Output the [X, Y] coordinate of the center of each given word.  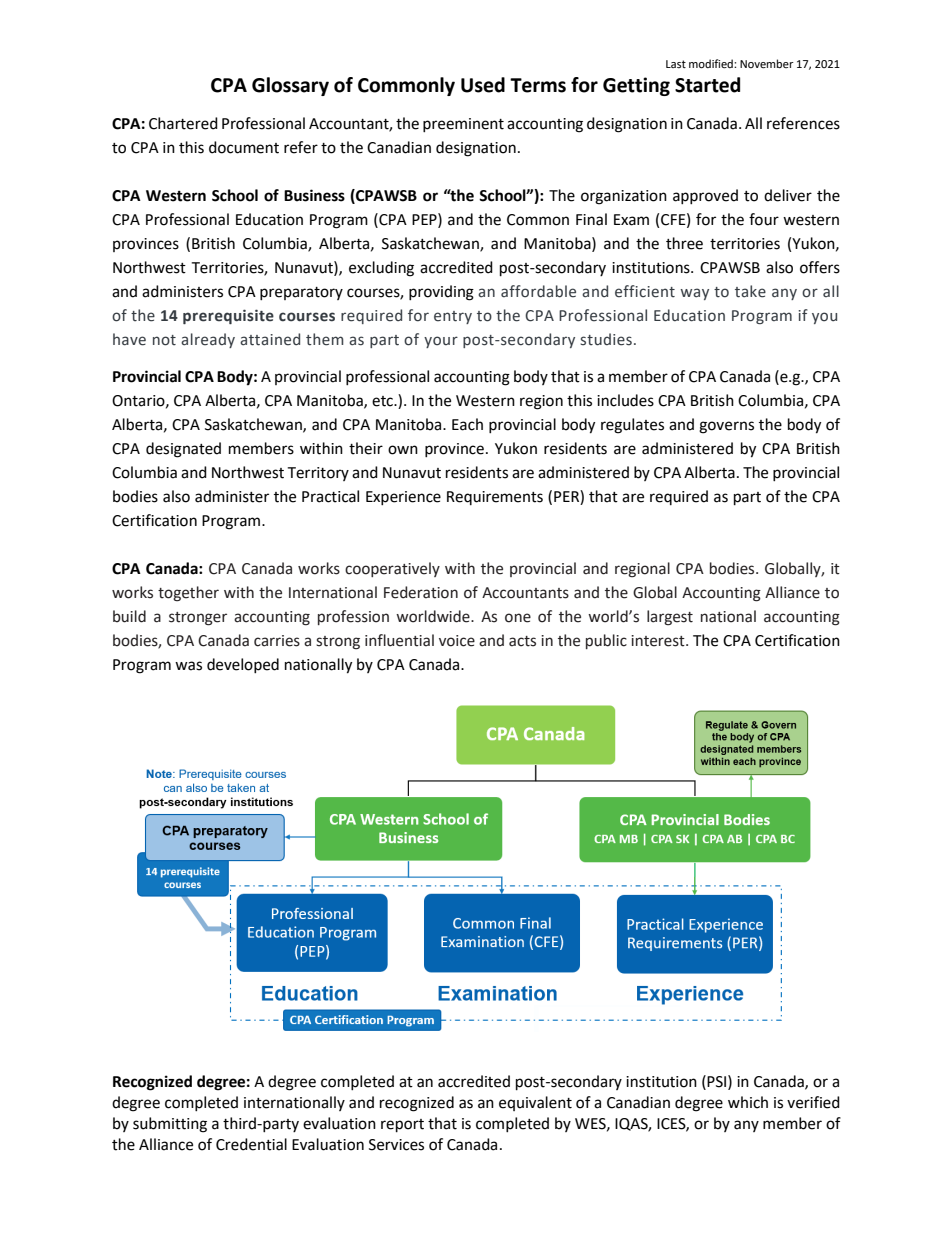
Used [483, 85]
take [750, 291]
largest [670, 618]
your [441, 342]
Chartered [183, 123]
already [208, 340]
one [518, 618]
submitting [170, 1125]
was [188, 666]
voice [457, 641]
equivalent [535, 1103]
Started [707, 85]
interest [659, 641]
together [188, 594]
